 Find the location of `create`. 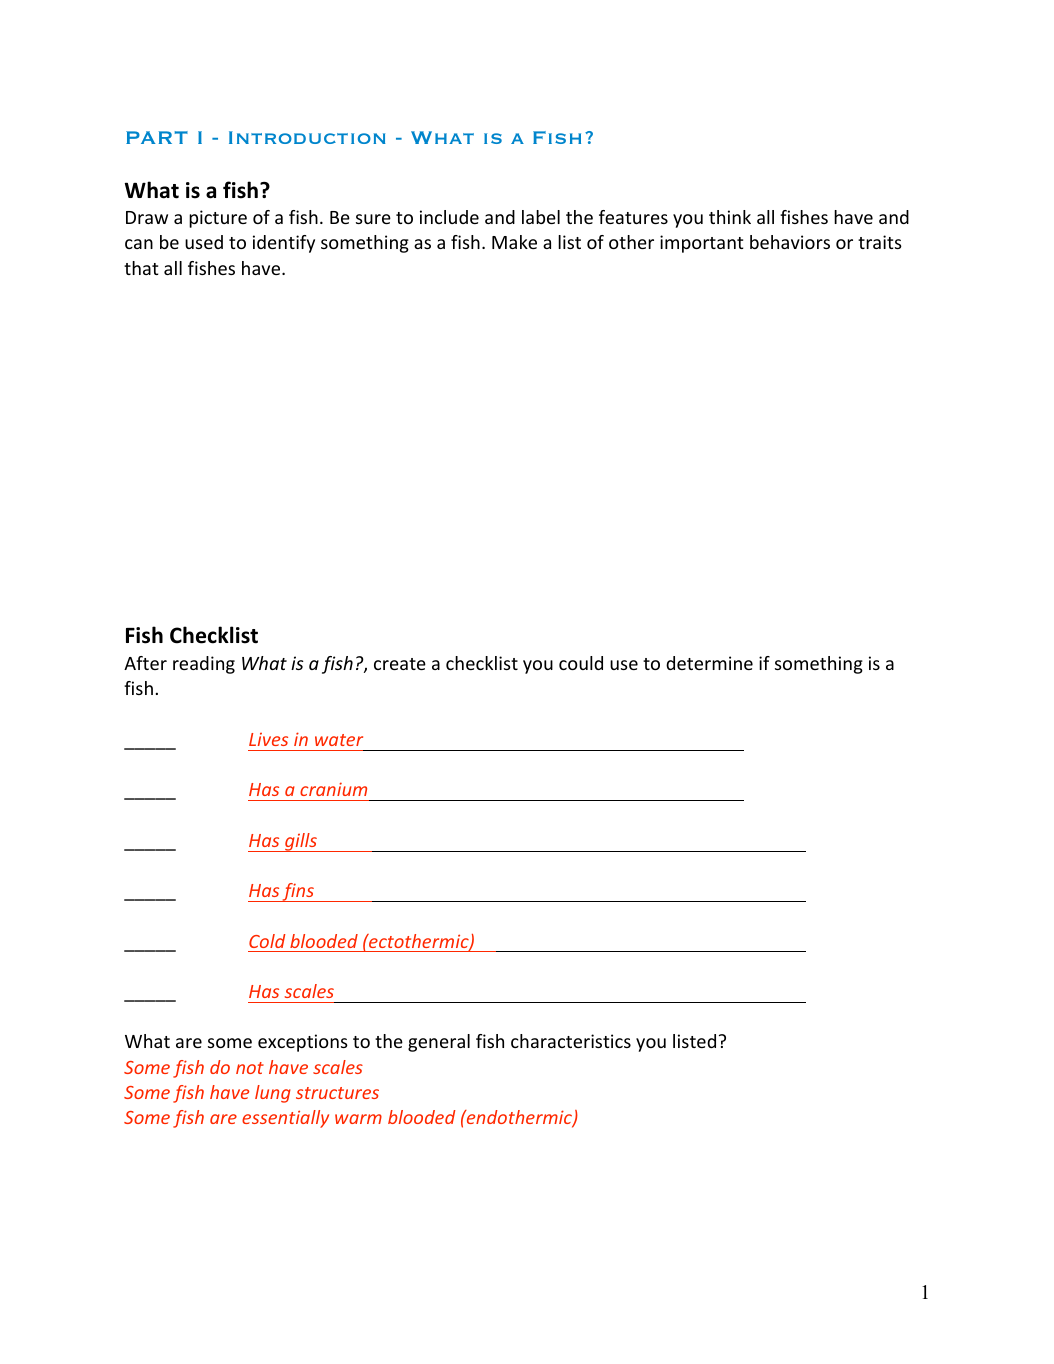

create is located at coordinates (400, 664).
